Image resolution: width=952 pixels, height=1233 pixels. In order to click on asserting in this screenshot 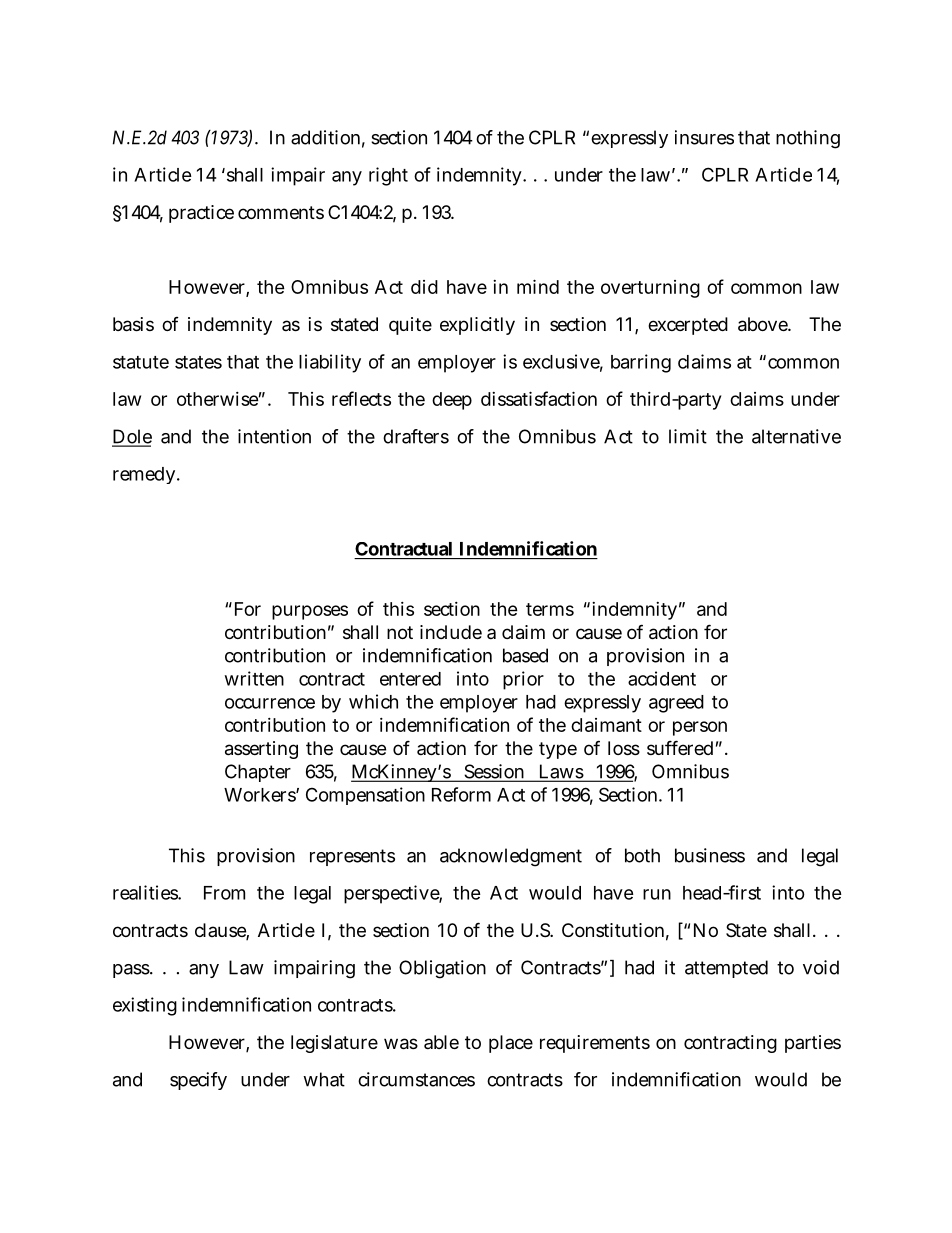, I will do `click(261, 750)`.
